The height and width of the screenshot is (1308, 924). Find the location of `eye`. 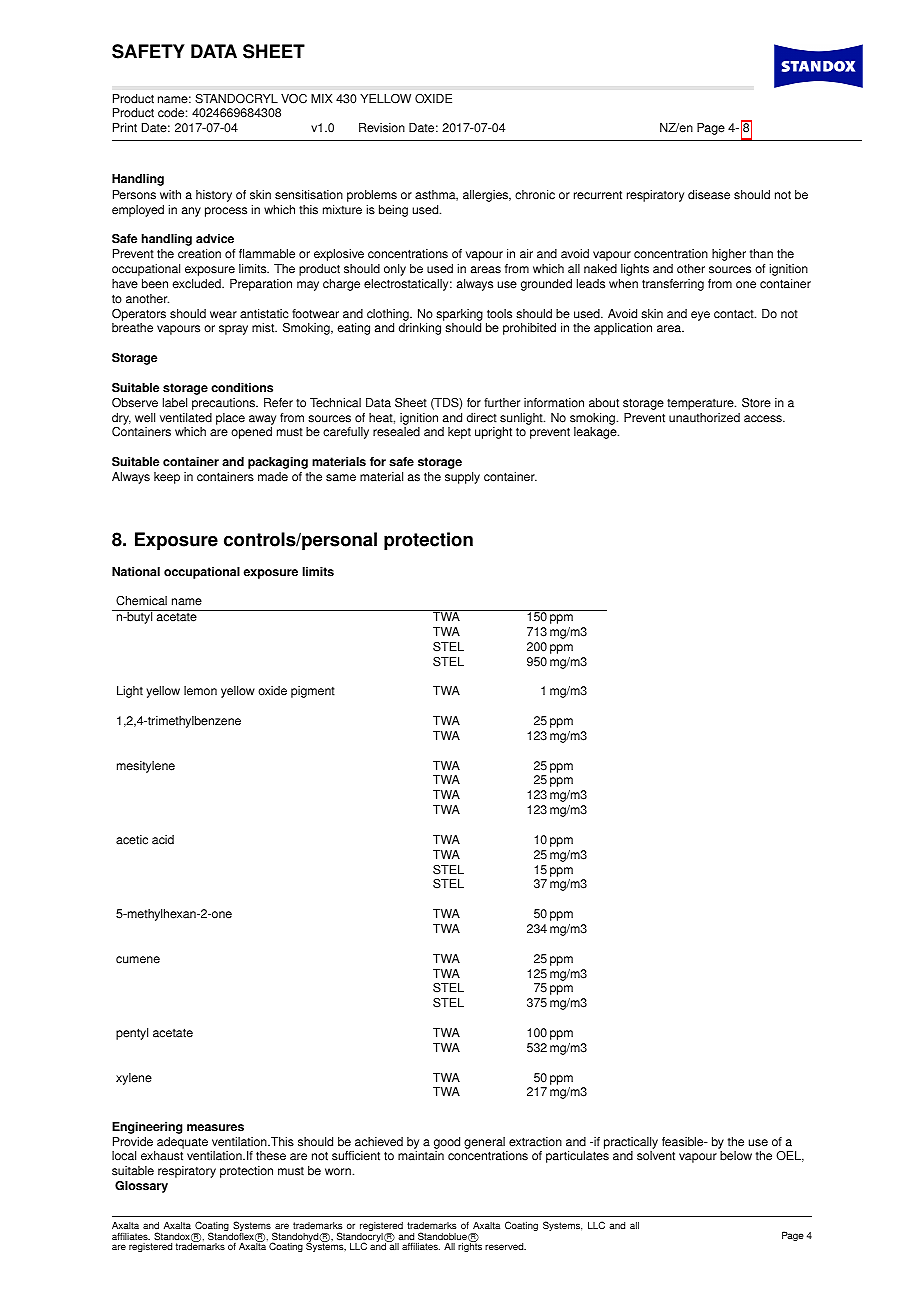

eye is located at coordinates (700, 316).
